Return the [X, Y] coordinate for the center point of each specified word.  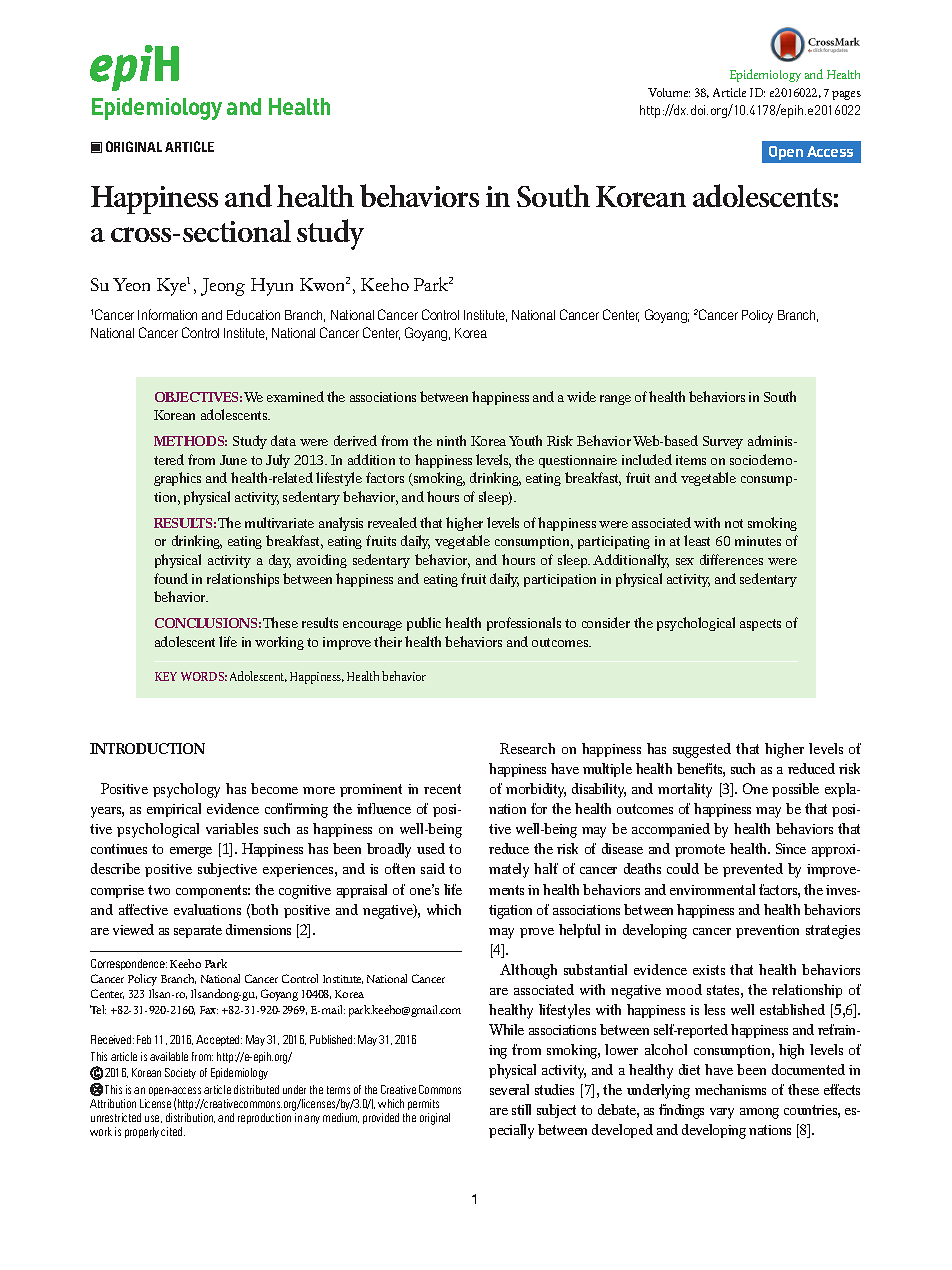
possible [795, 790]
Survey [723, 442]
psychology [186, 790]
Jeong [223, 287]
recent [442, 789]
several [509, 1089]
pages [846, 95]
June [233, 460]
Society [180, 1073]
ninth [451, 440]
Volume [669, 92]
